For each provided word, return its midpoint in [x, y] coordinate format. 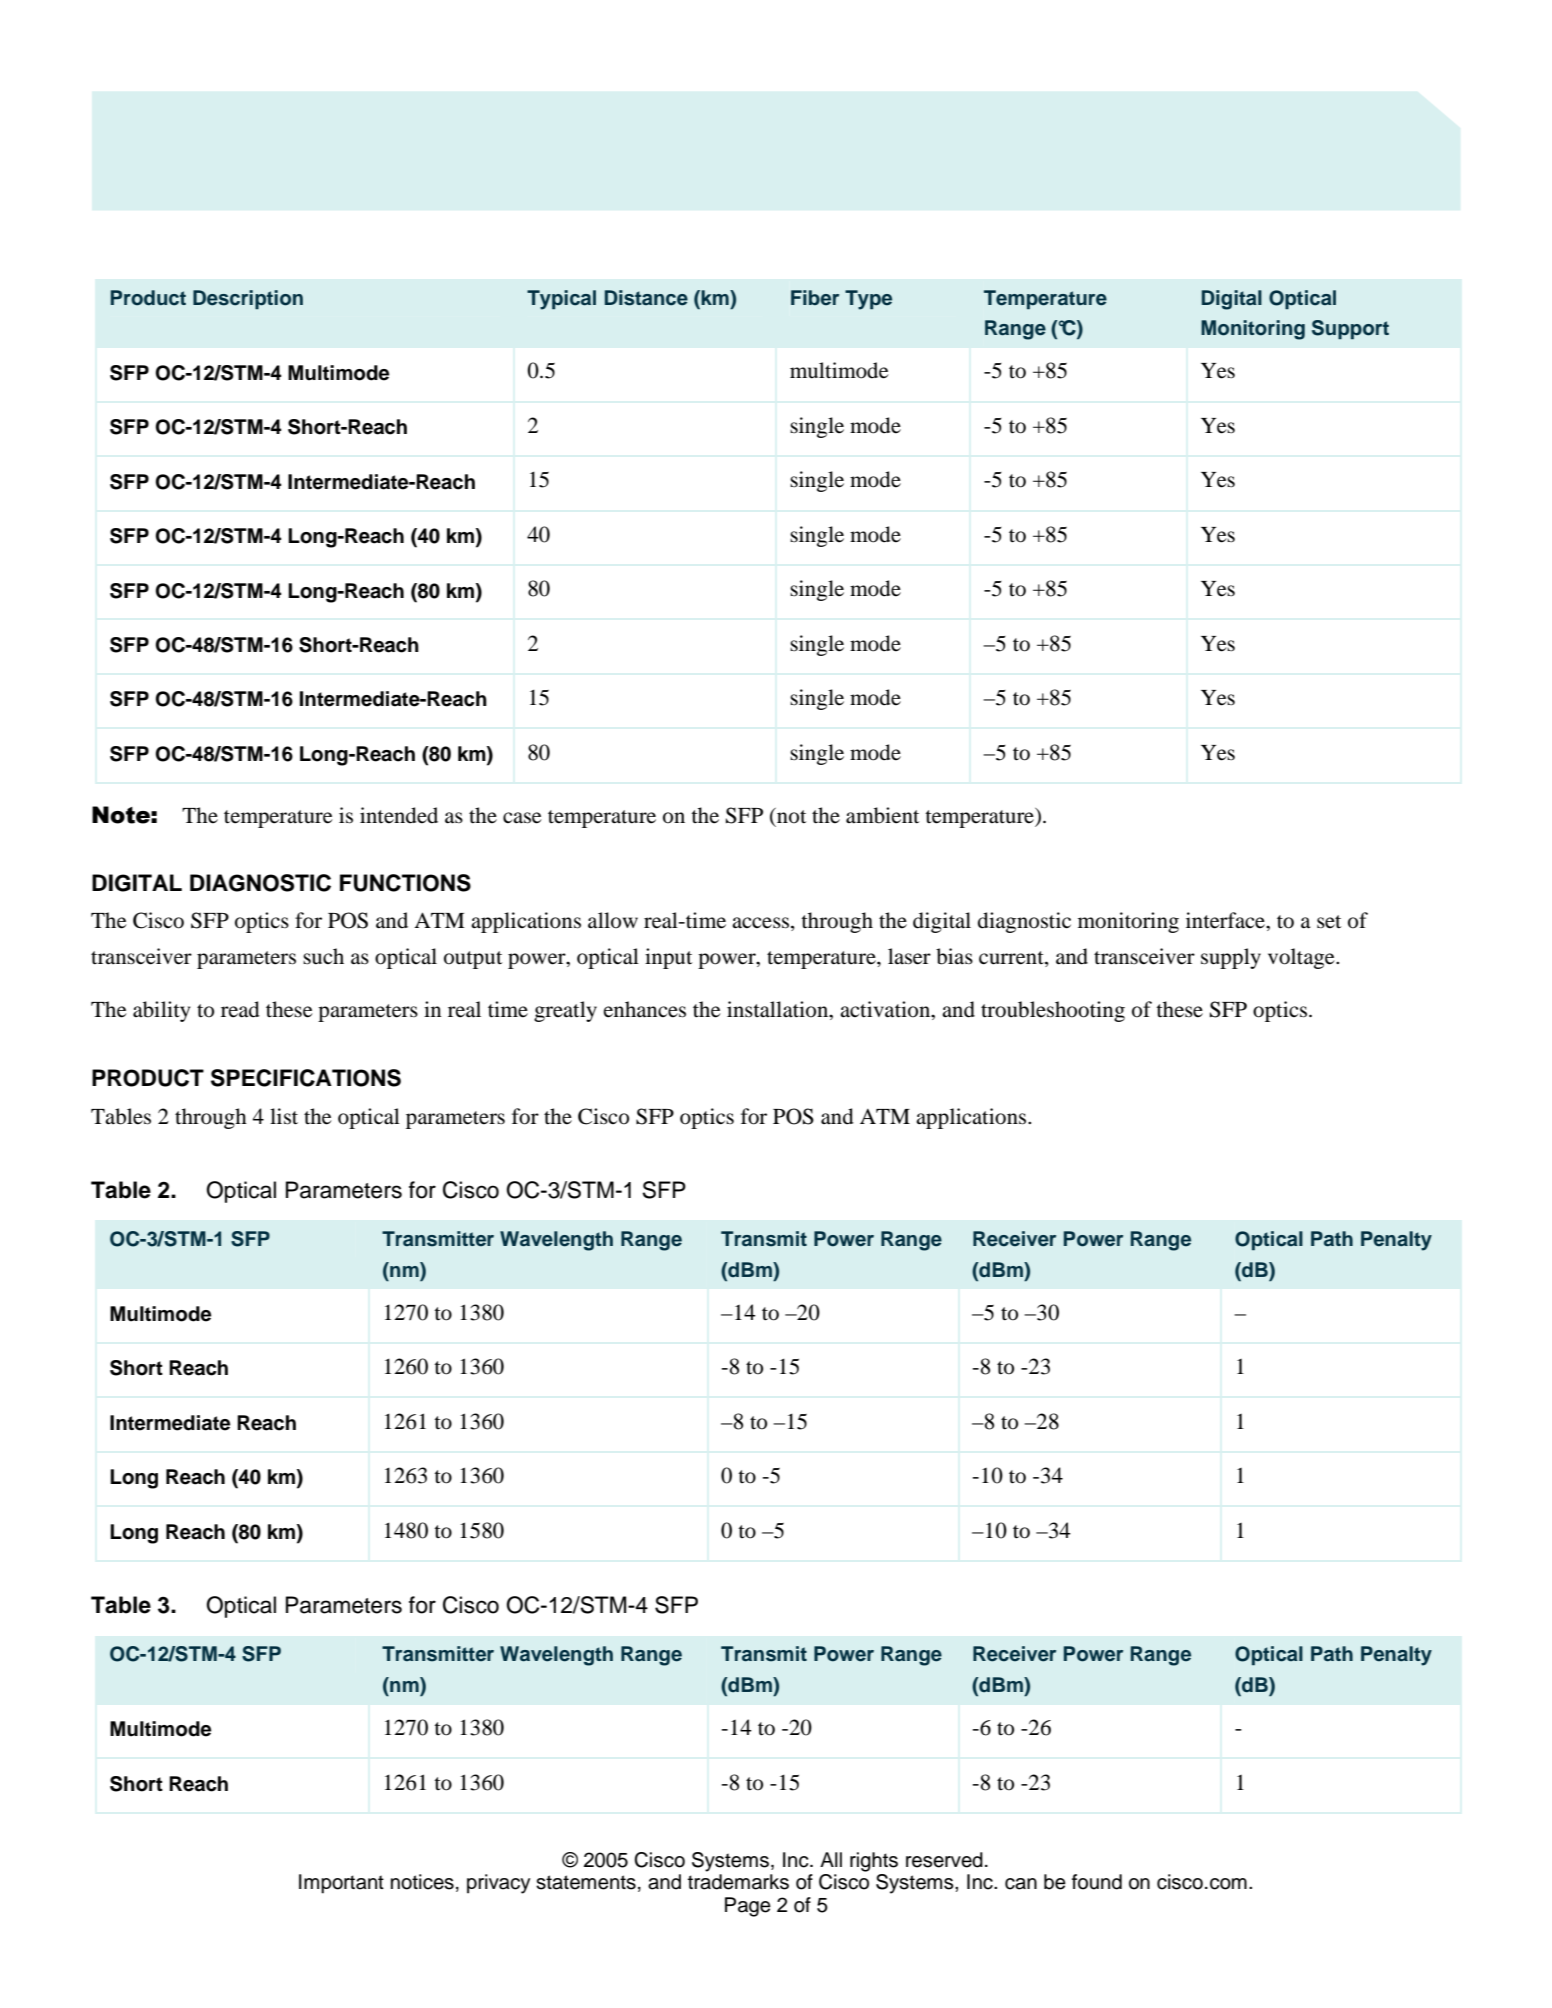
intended [399, 815]
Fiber [815, 298]
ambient [882, 815]
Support [1350, 330]
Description [248, 299]
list [284, 1116]
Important [341, 1884]
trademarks [738, 1882]
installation [779, 1010]
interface [1226, 920]
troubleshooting [1053, 1011]
